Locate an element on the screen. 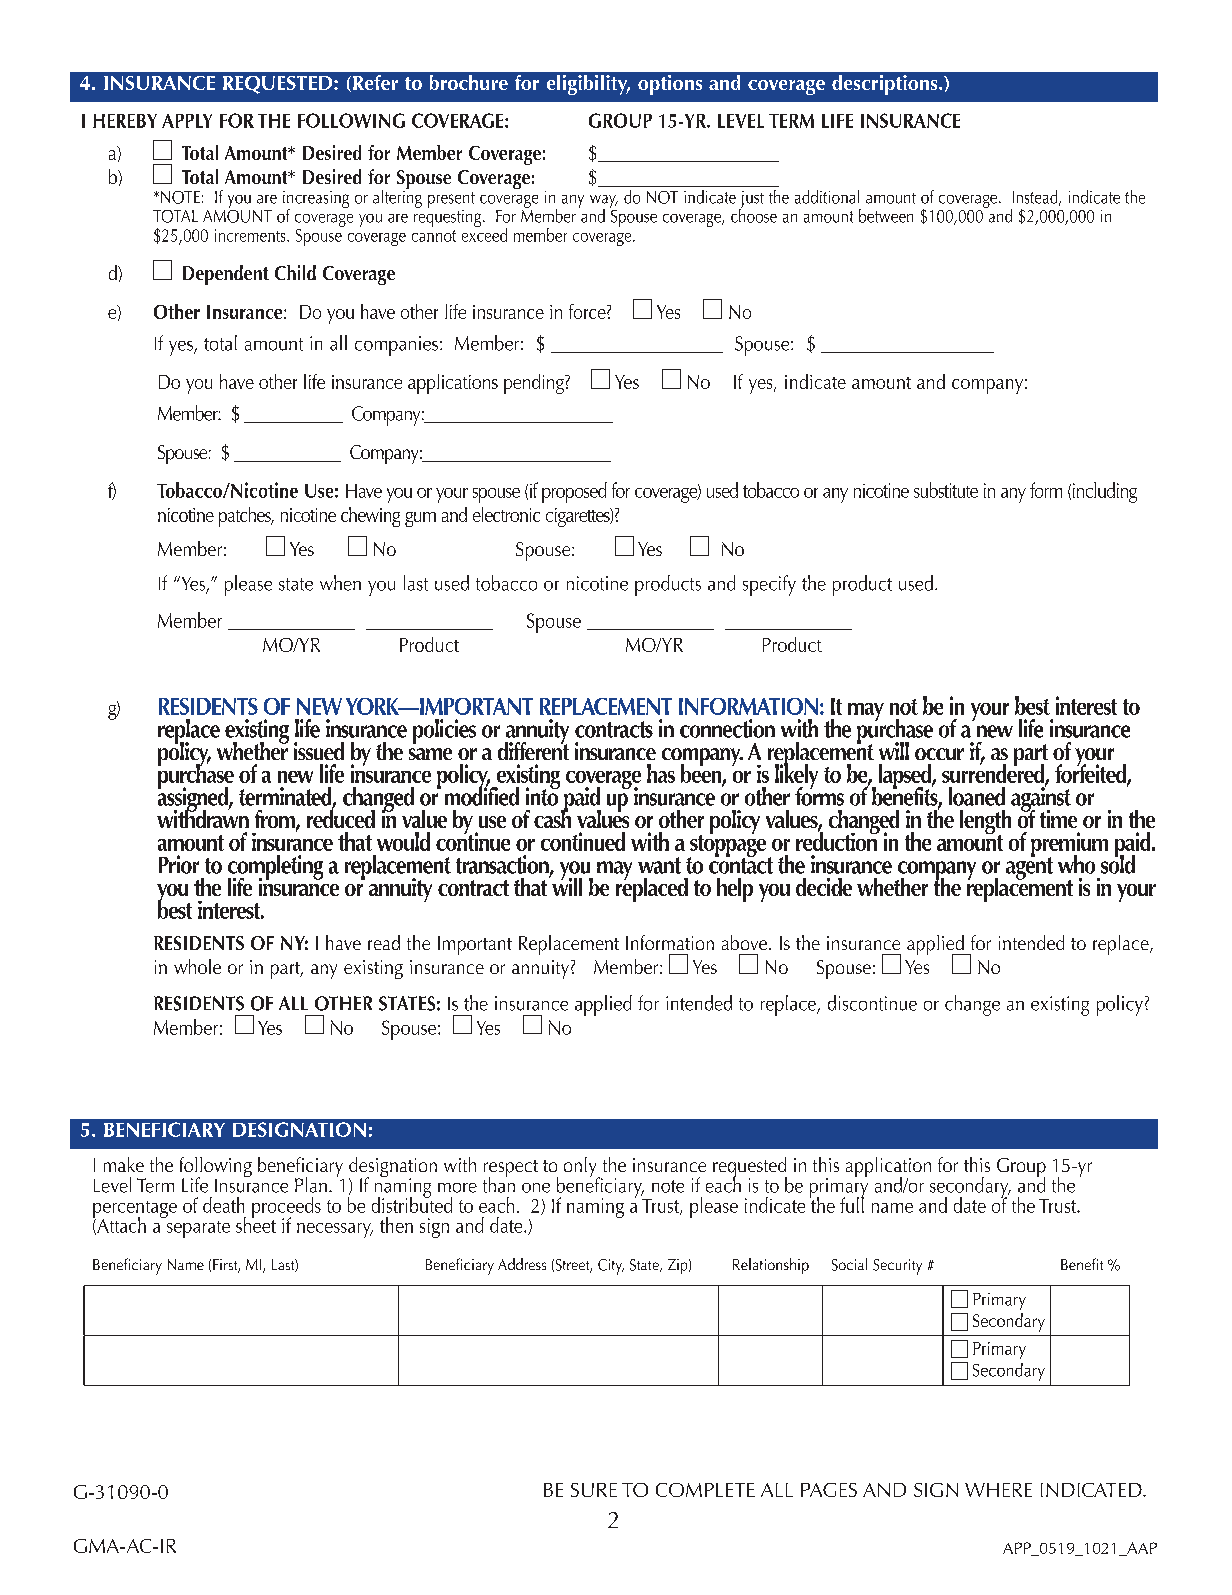 The image size is (1232, 1595). WHERE is located at coordinates (998, 1490).
